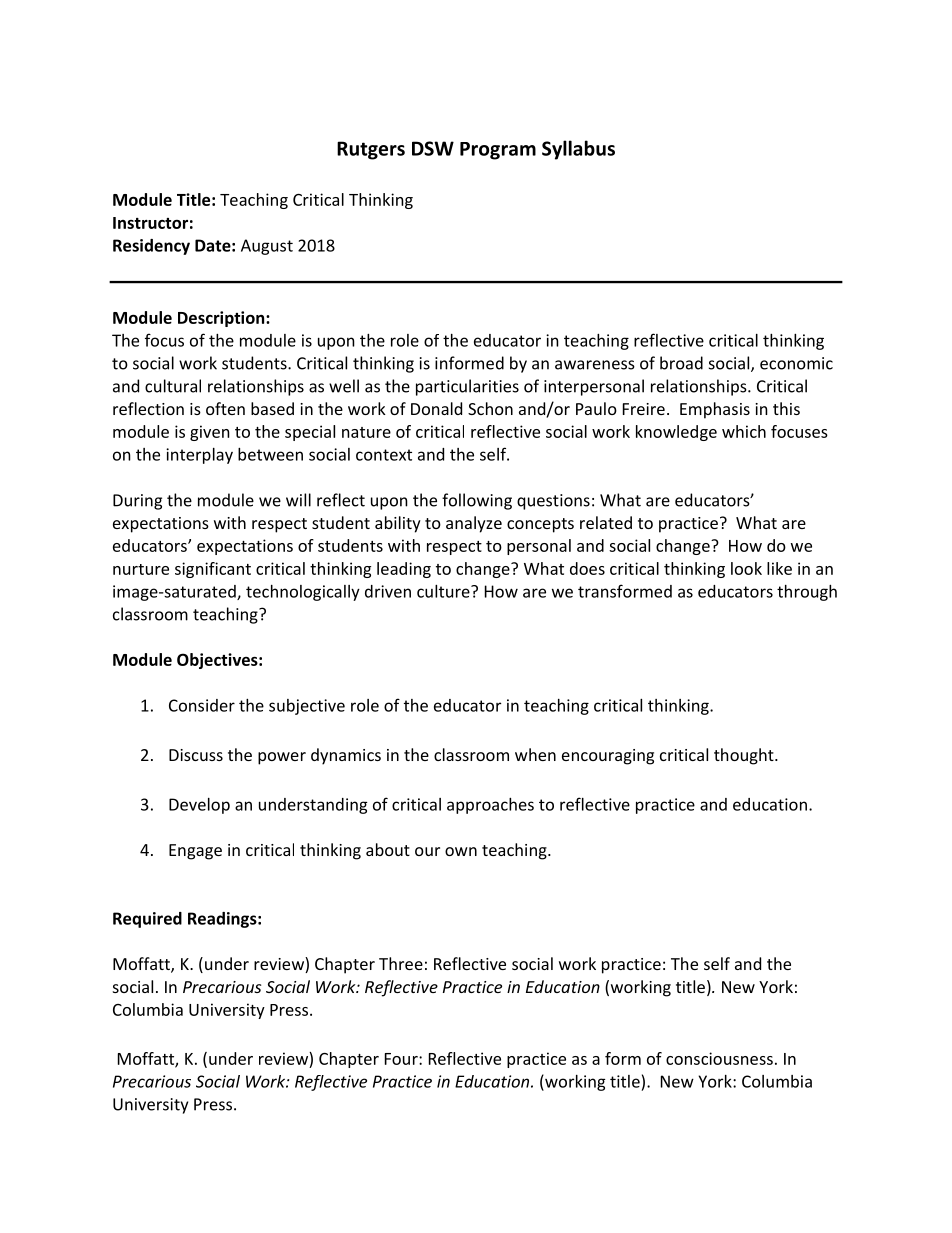 The width and height of the document is (952, 1233). I want to click on significant, so click(213, 570).
